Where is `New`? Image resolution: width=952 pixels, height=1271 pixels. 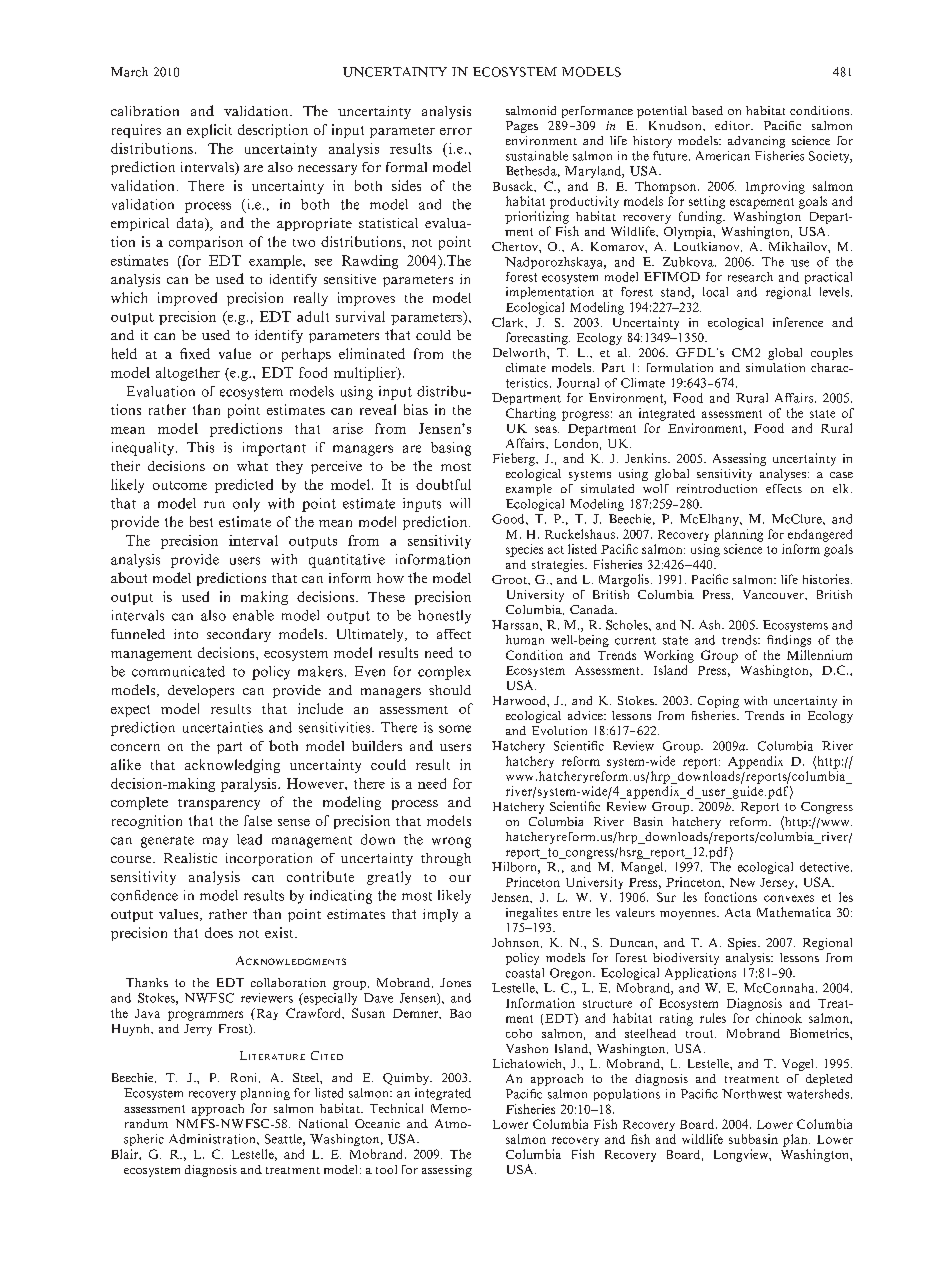
New is located at coordinates (742, 882).
